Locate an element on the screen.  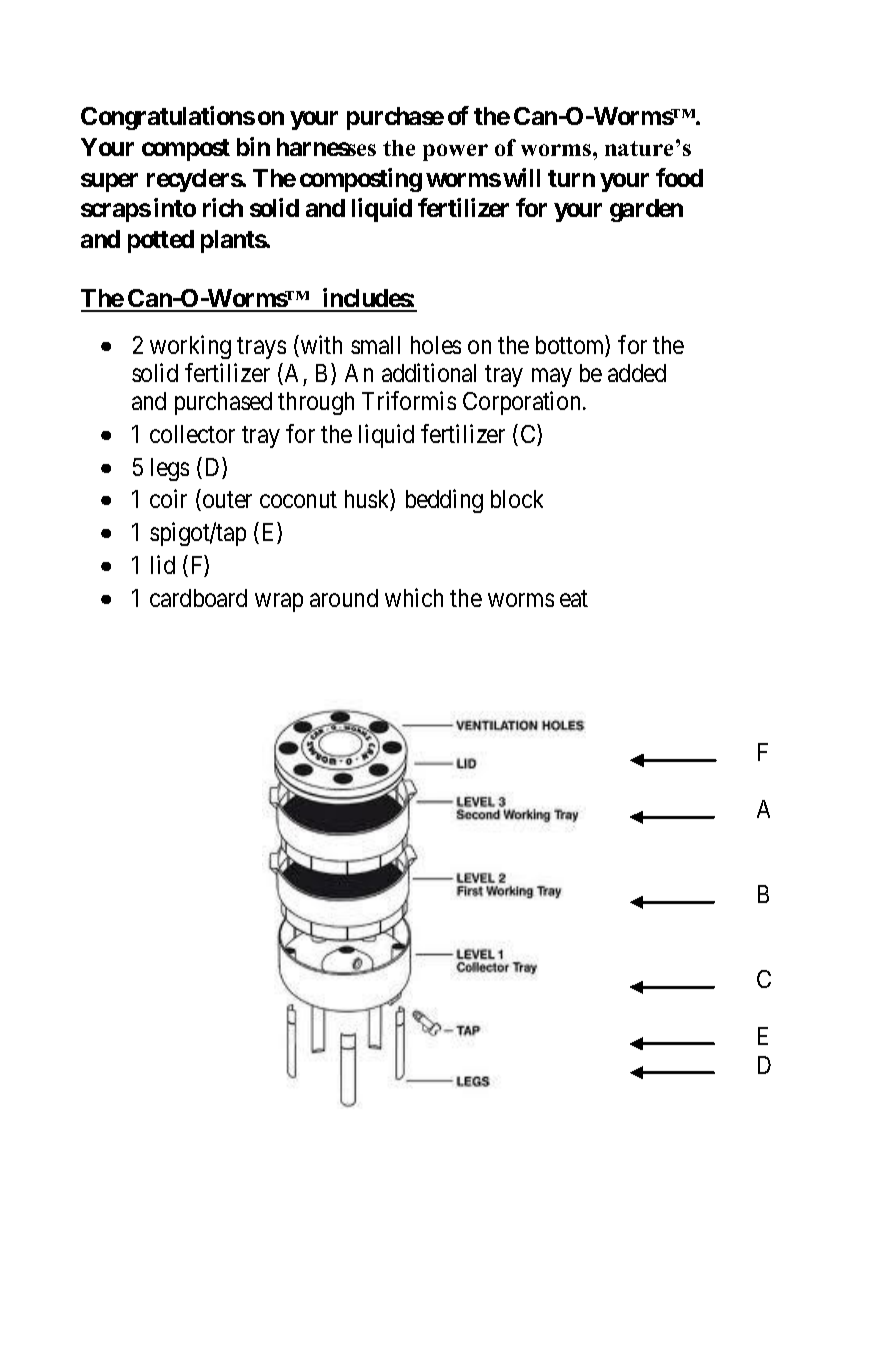
working is located at coordinates (190, 347).
